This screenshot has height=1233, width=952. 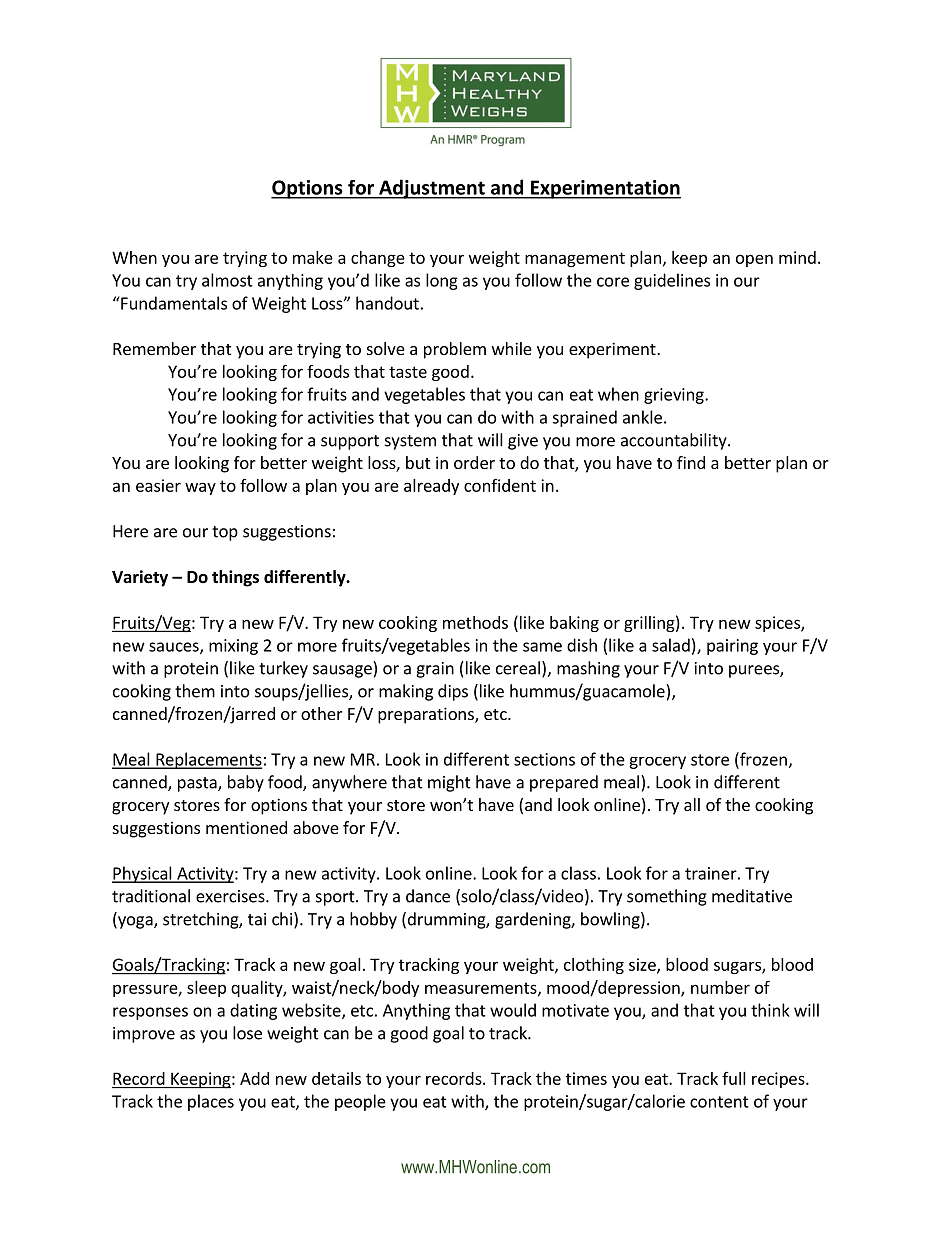 I want to click on would, so click(x=513, y=1010).
